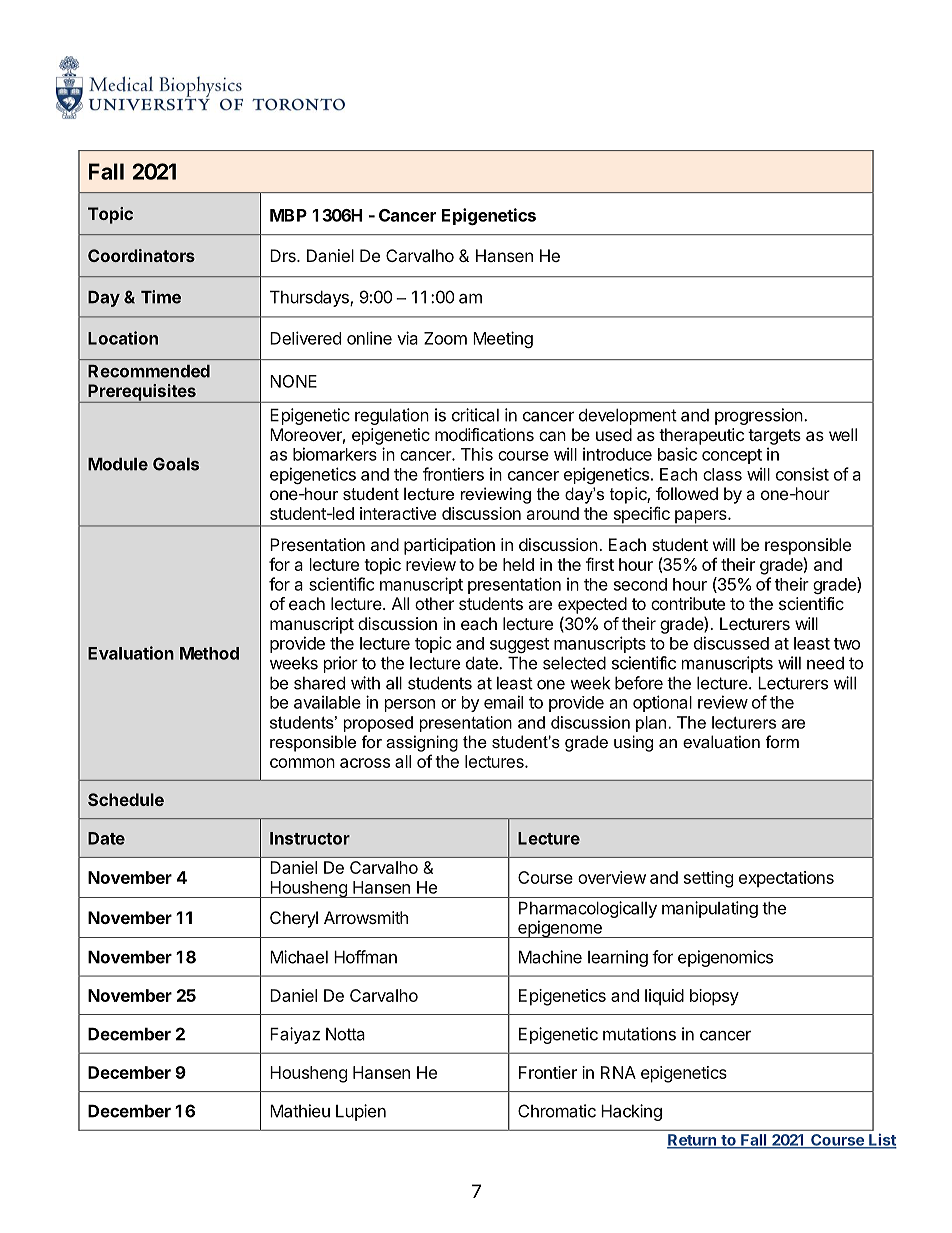 This screenshot has width=952, height=1233. Describe the element at coordinates (503, 339) in the screenshot. I see `Meeting` at that location.
